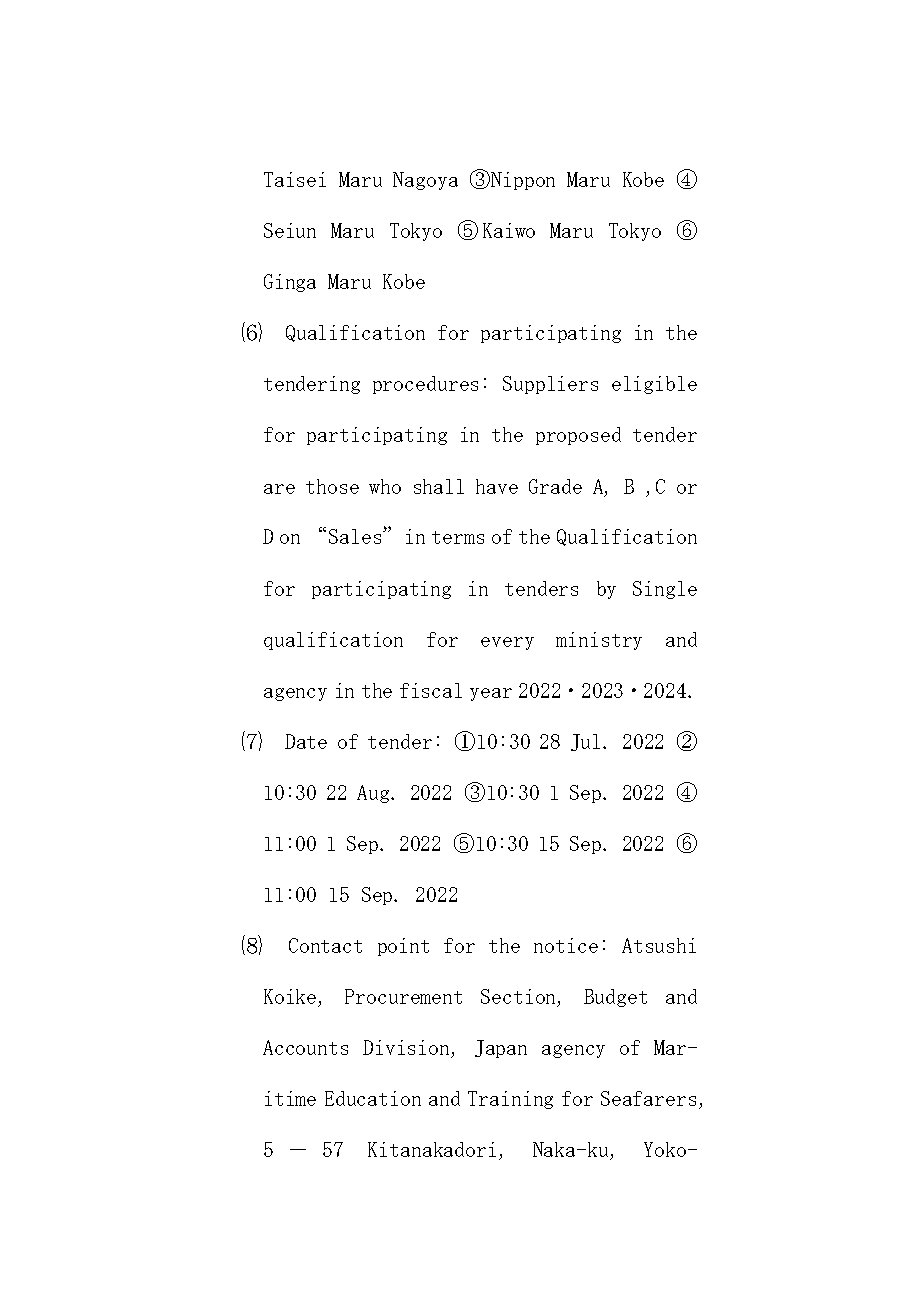  What do you see at coordinates (615, 998) in the document?
I see `Budget` at bounding box center [615, 998].
